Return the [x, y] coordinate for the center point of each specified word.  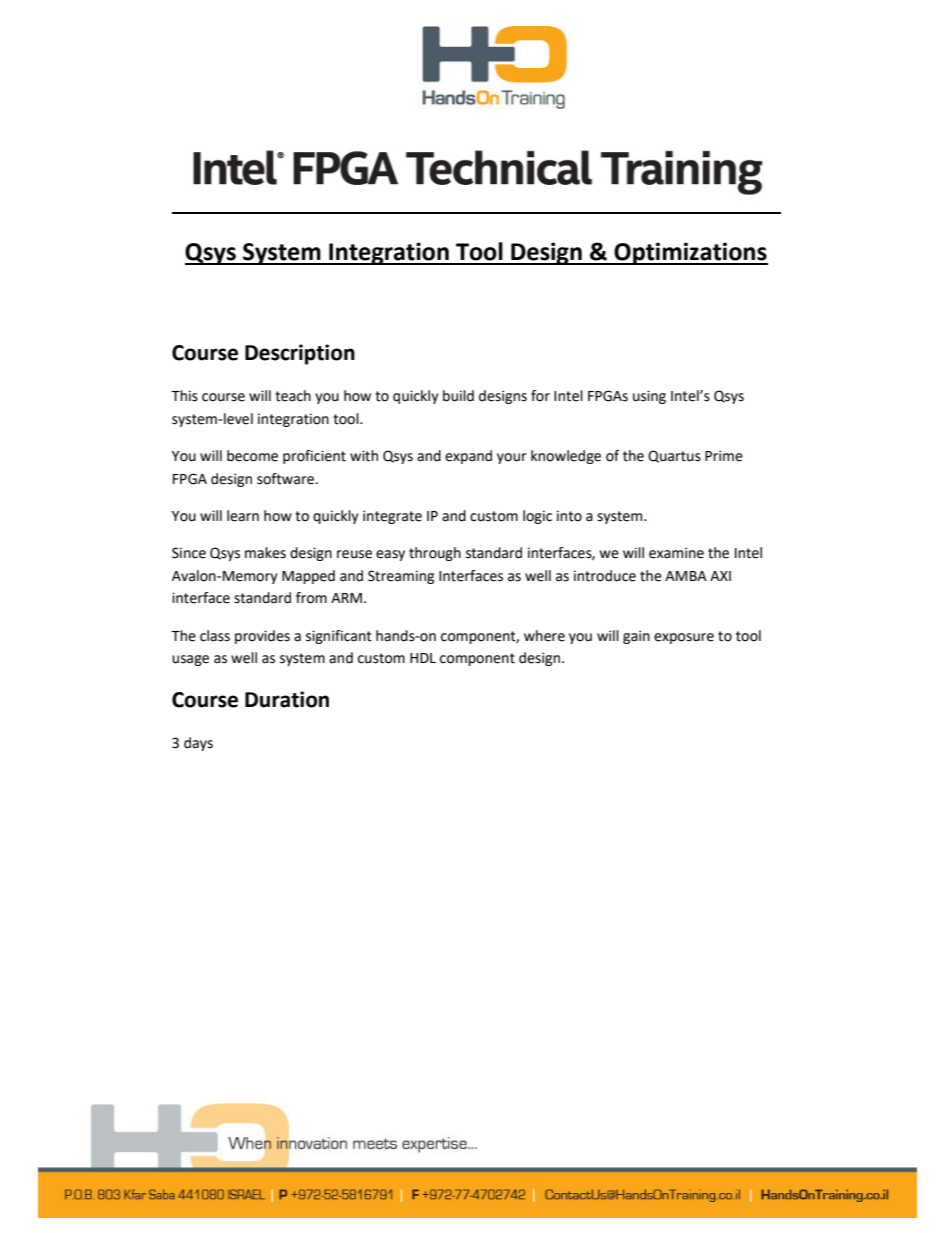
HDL [423, 658]
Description [300, 354]
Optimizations [690, 253]
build [458, 396]
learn [243, 516]
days [198, 744]
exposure [684, 638]
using [649, 397]
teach [293, 396]
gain [636, 637]
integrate [392, 517]
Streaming [401, 577]
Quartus [674, 456]
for [540, 396]
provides [262, 637]
